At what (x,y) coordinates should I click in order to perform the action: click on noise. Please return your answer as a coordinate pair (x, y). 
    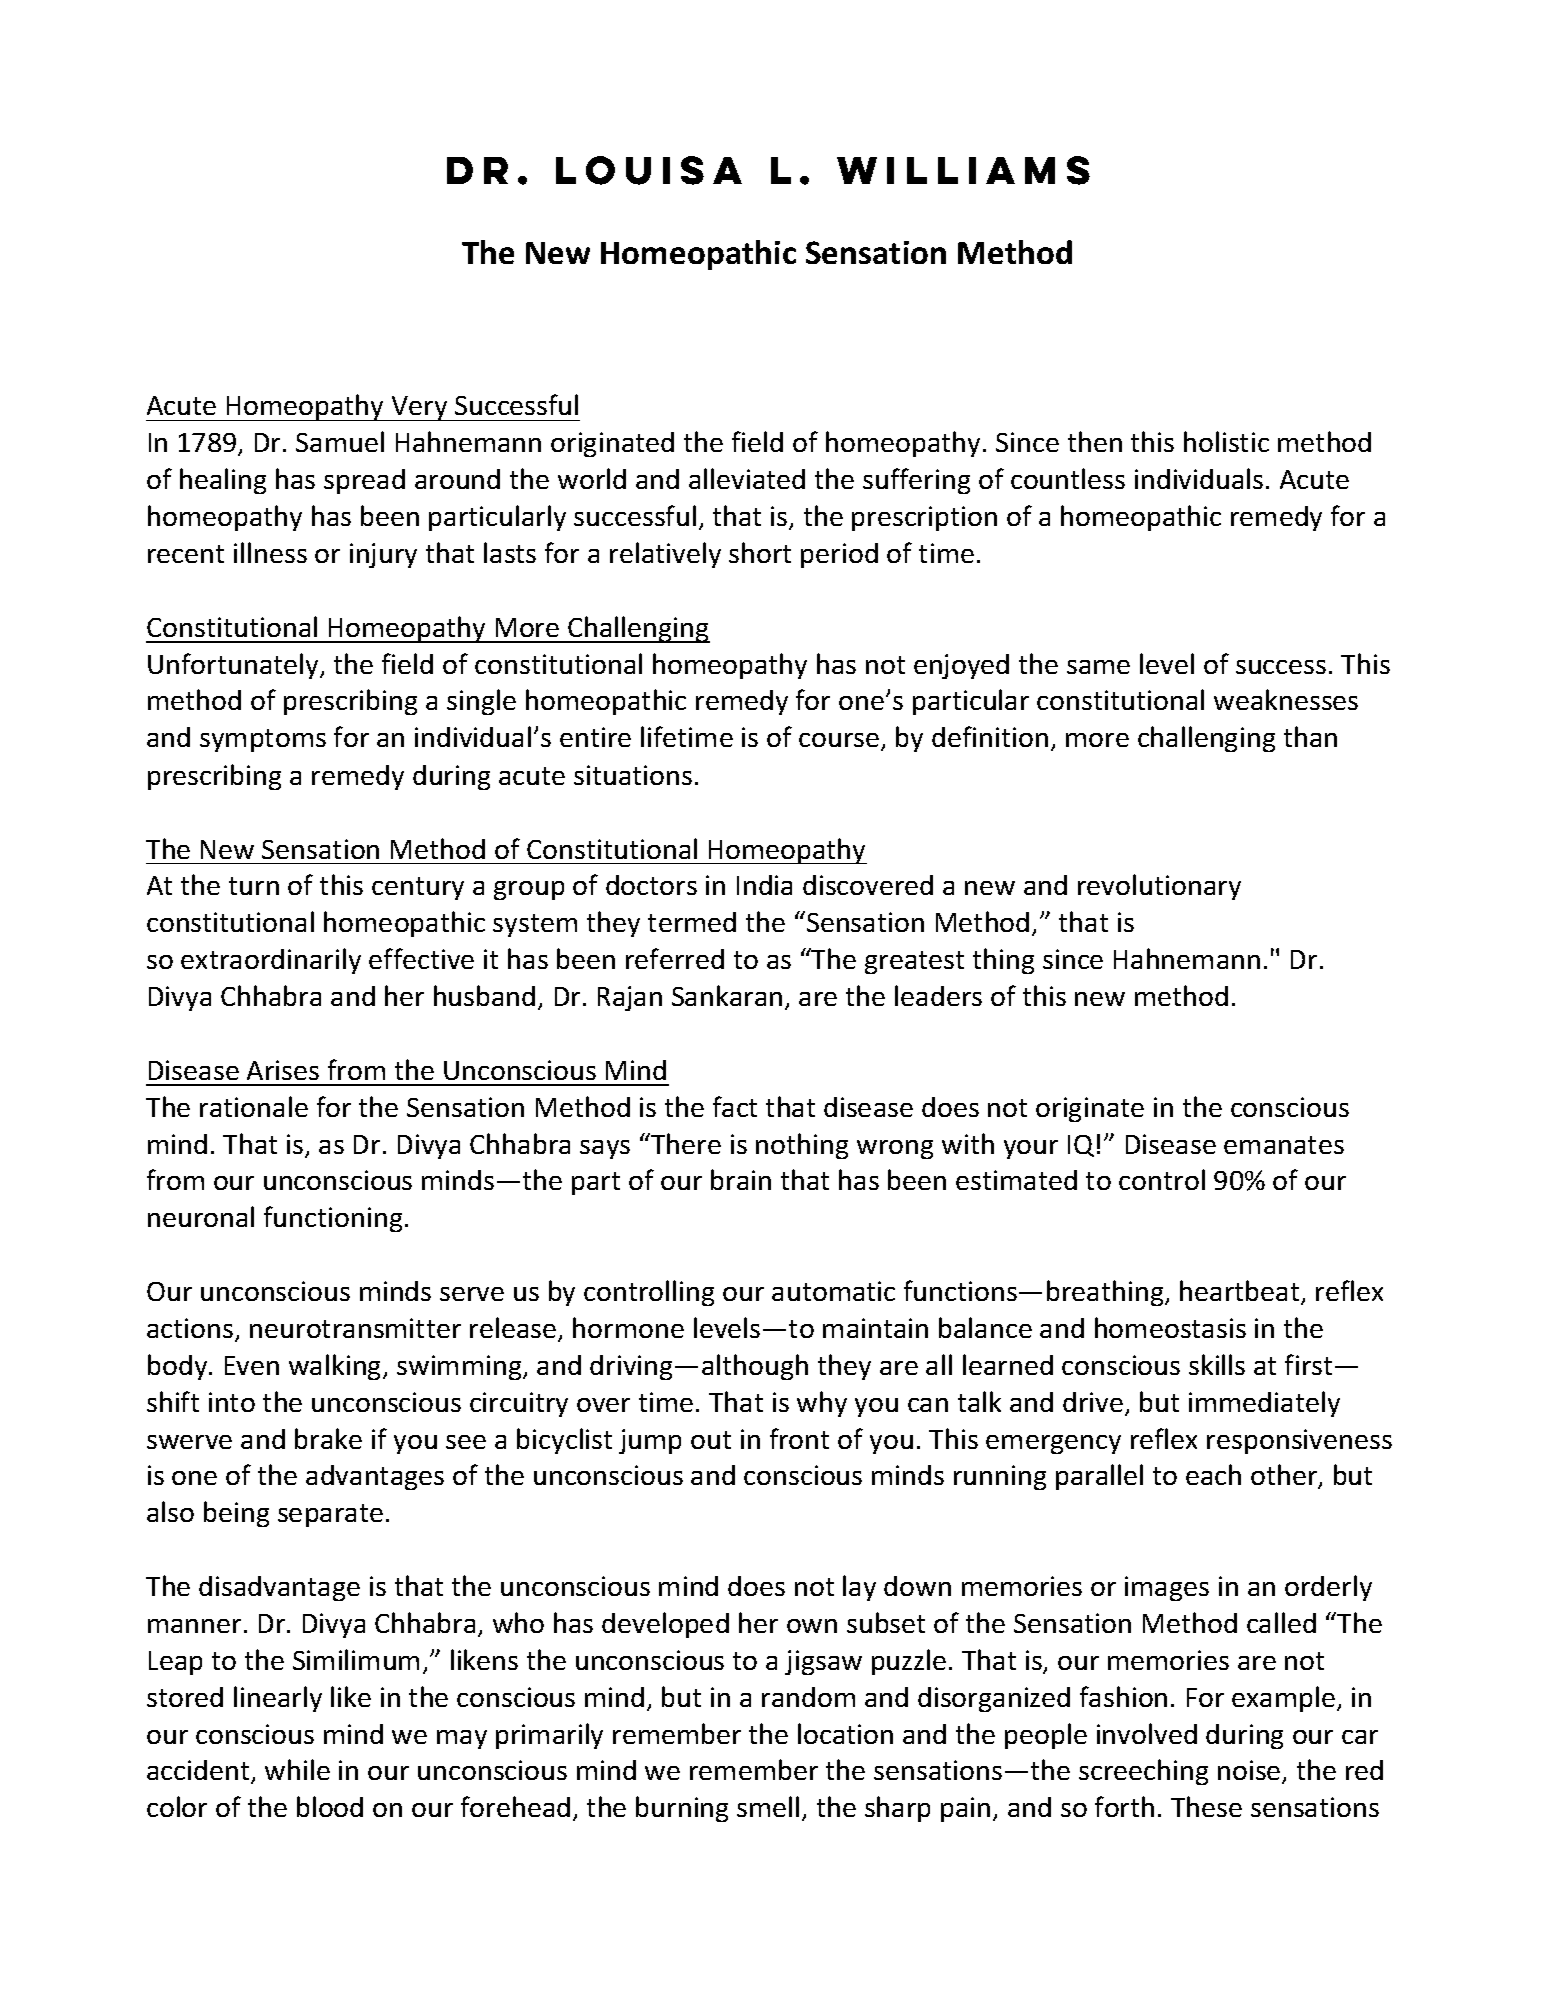
    Looking at the image, I should click on (1250, 1772).
